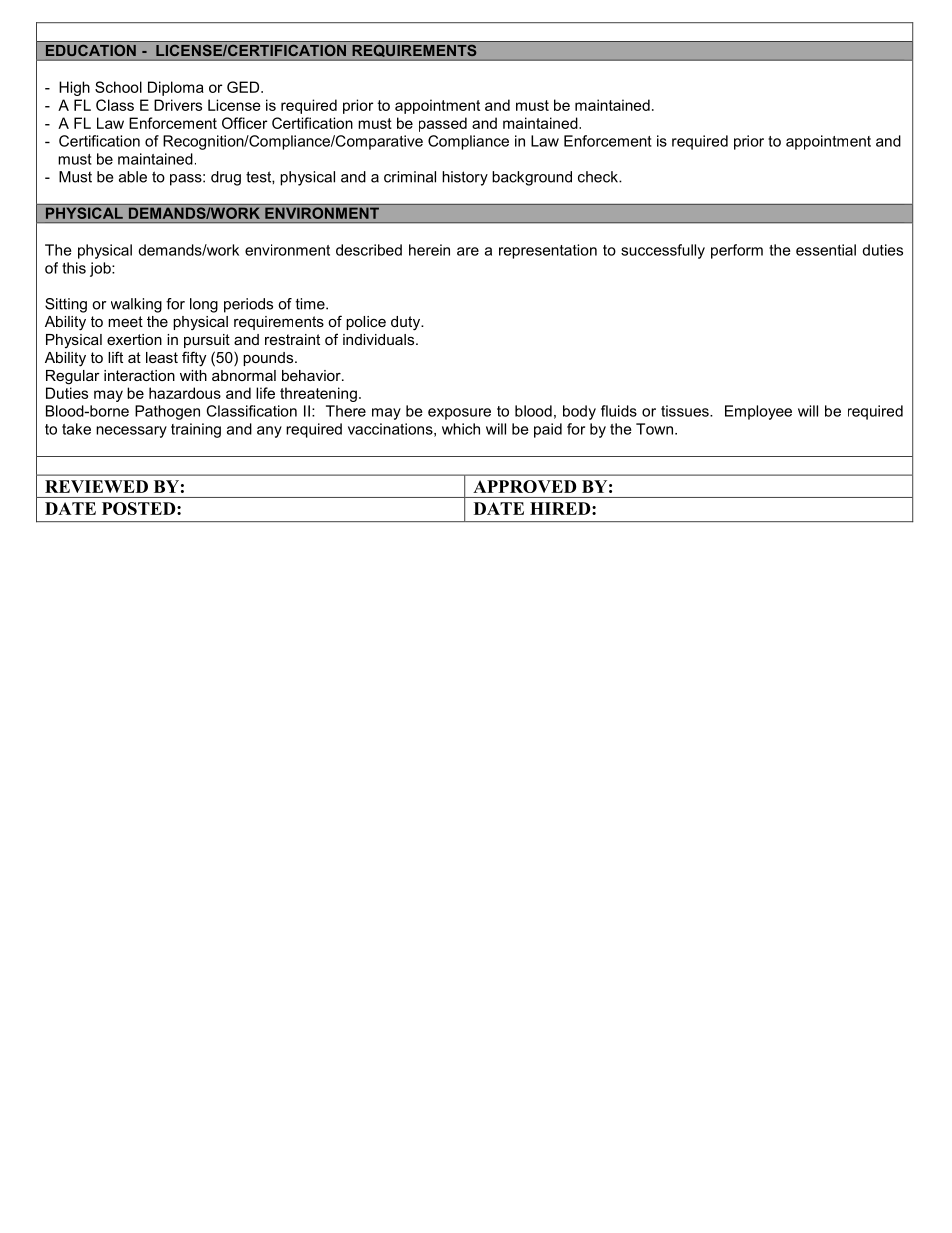 Image resolution: width=952 pixels, height=1233 pixels. I want to click on job, so click(101, 269).
